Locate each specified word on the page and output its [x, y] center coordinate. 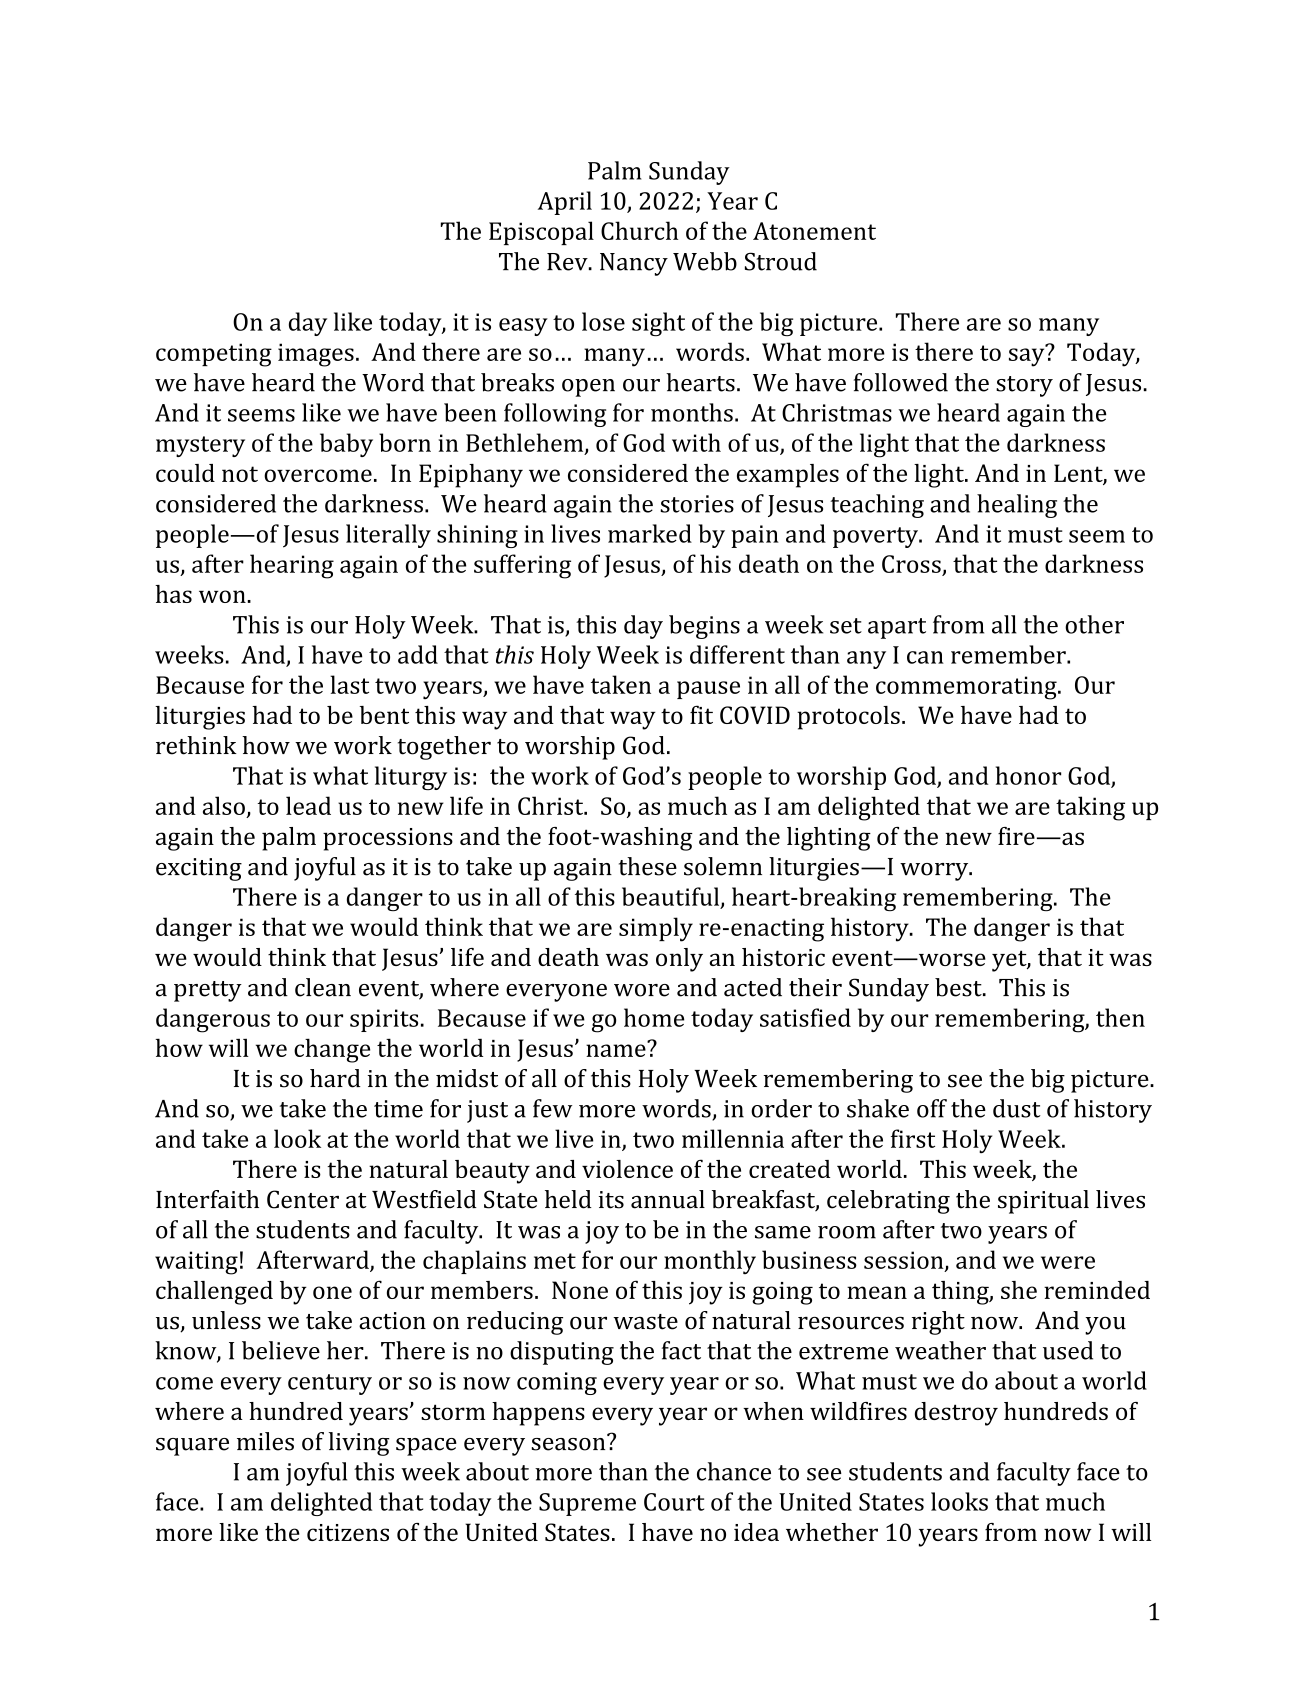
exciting [199, 869]
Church [639, 230]
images [316, 355]
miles [265, 1441]
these [648, 866]
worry [935, 872]
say [1028, 356]
